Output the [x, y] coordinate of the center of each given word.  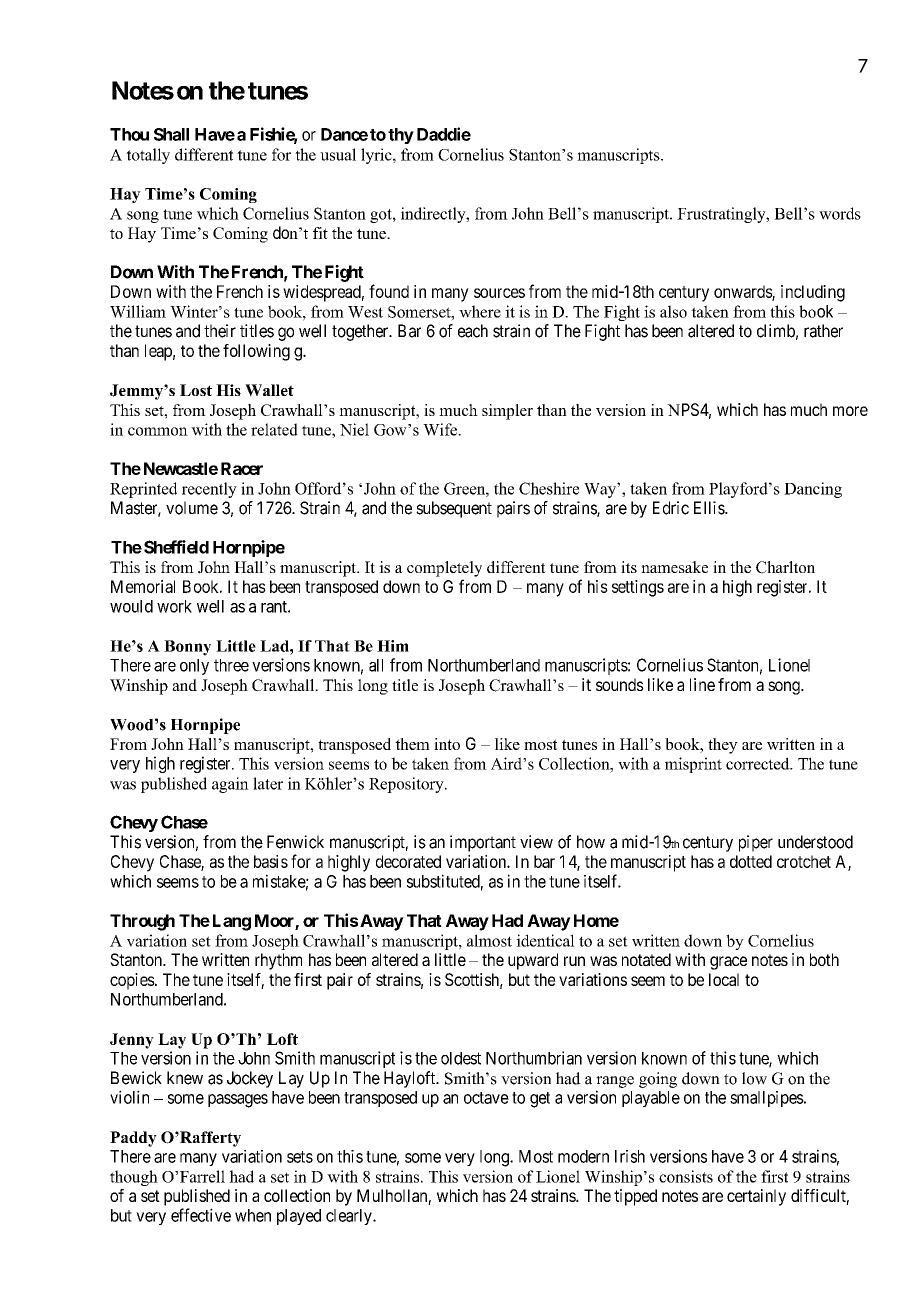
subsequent [454, 509]
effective [201, 1215]
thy [401, 136]
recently [209, 490]
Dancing [813, 490]
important [483, 843]
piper [756, 843]
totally [148, 156]
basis [271, 861]
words [840, 213]
